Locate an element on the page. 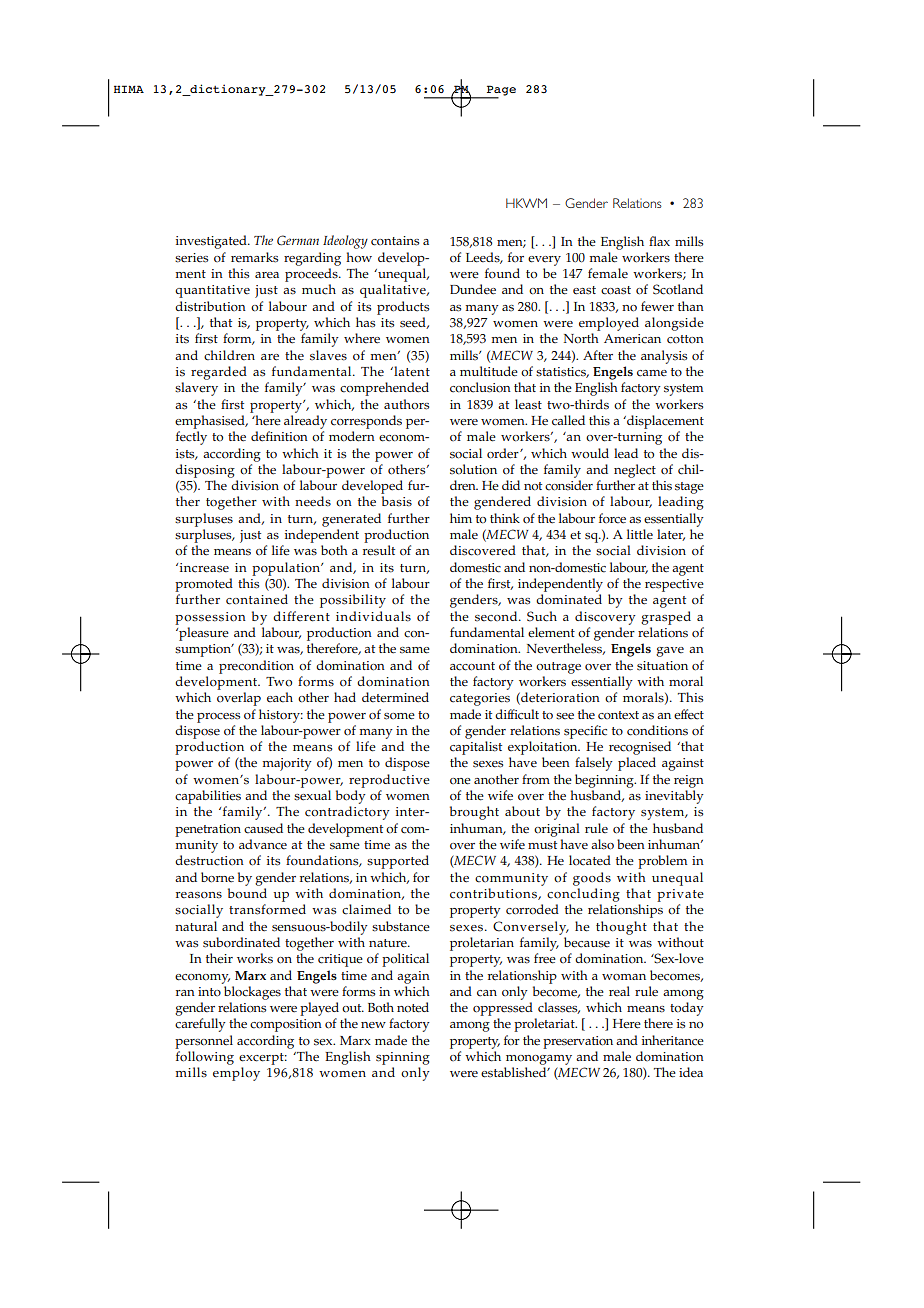  spinning is located at coordinates (403, 1058).
